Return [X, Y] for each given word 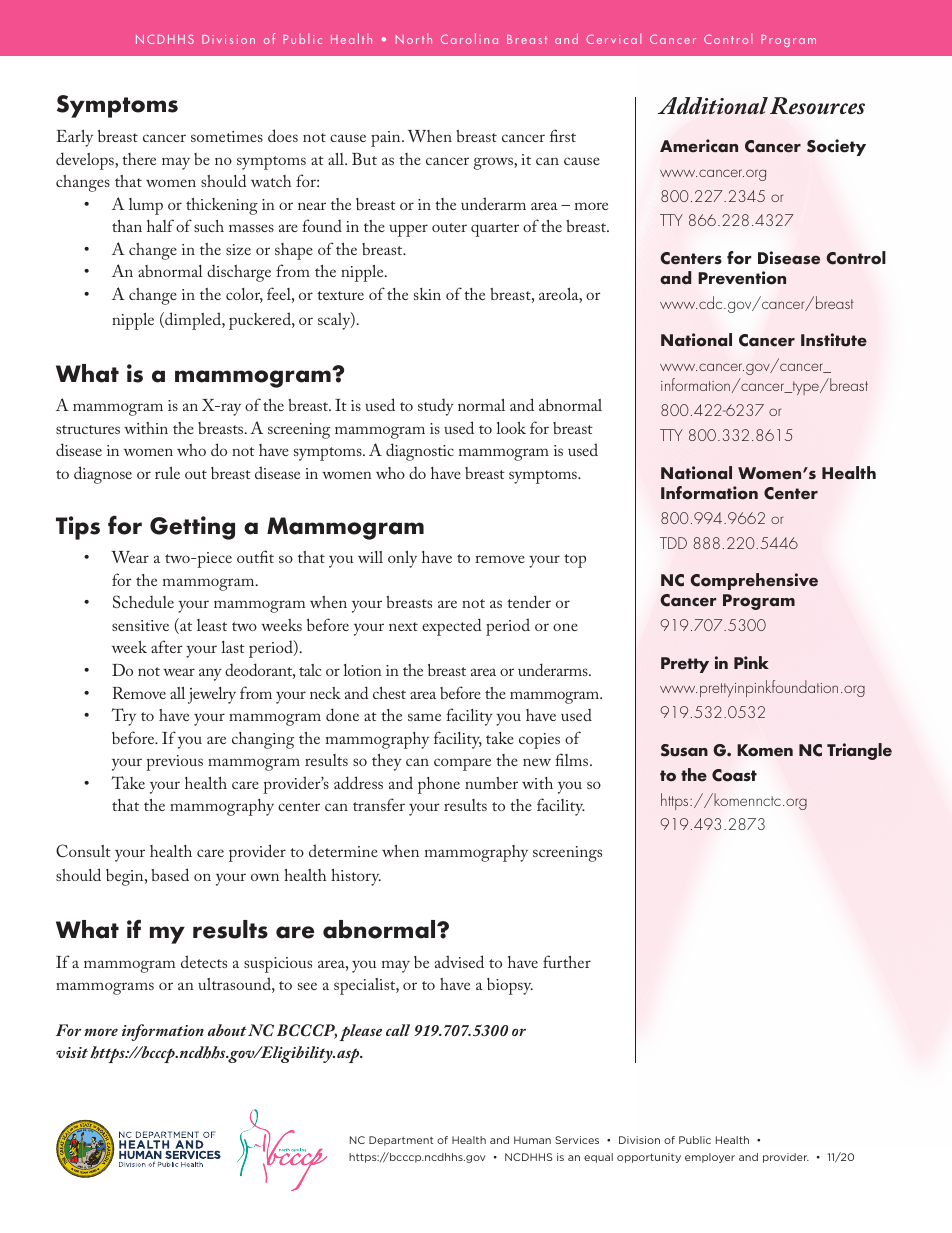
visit [72, 1052]
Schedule [143, 601]
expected [451, 627]
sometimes [227, 136]
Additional [713, 106]
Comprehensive [754, 581]
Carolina [469, 38]
